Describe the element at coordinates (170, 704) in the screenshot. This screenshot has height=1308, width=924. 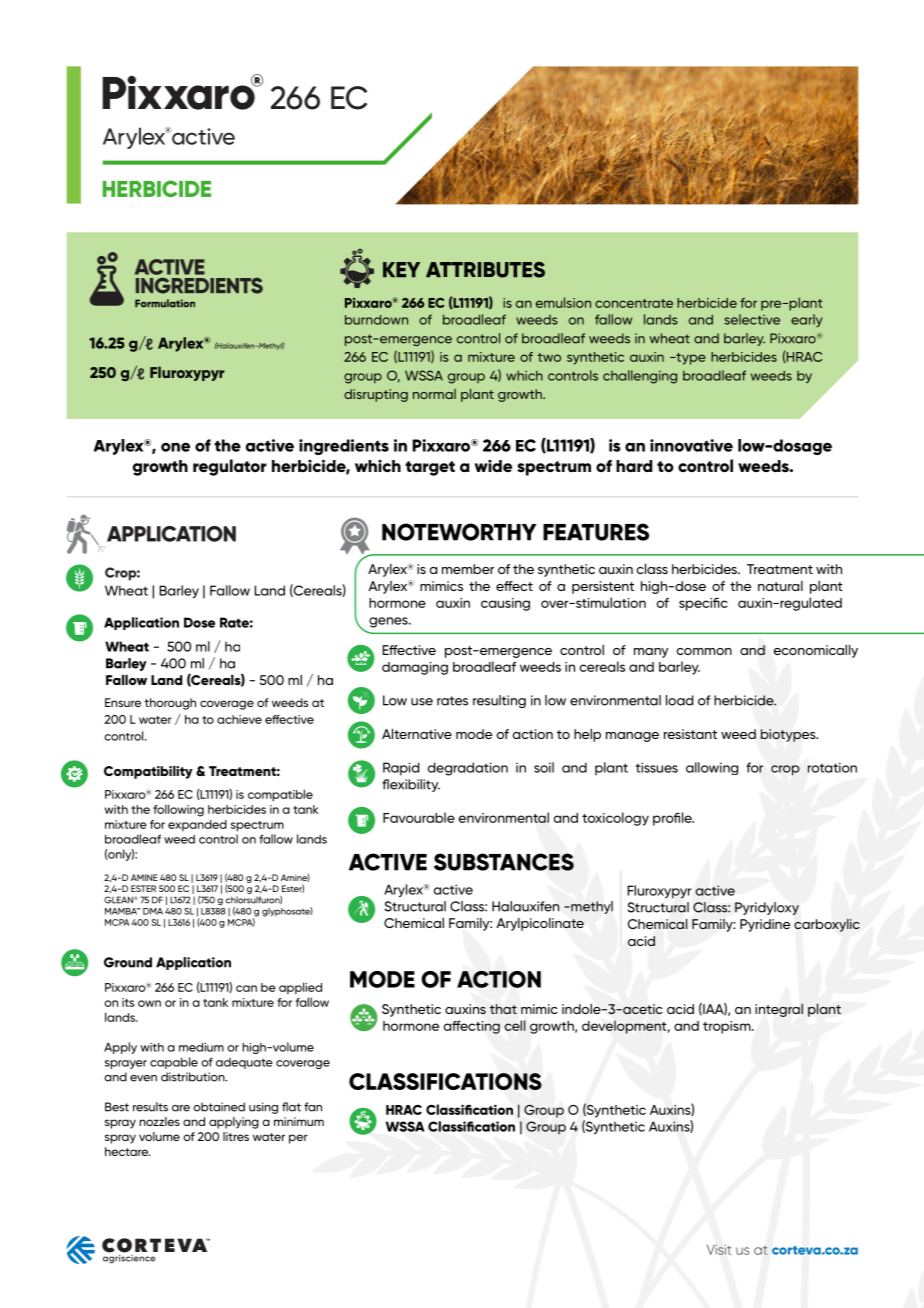
I see `thorough` at that location.
